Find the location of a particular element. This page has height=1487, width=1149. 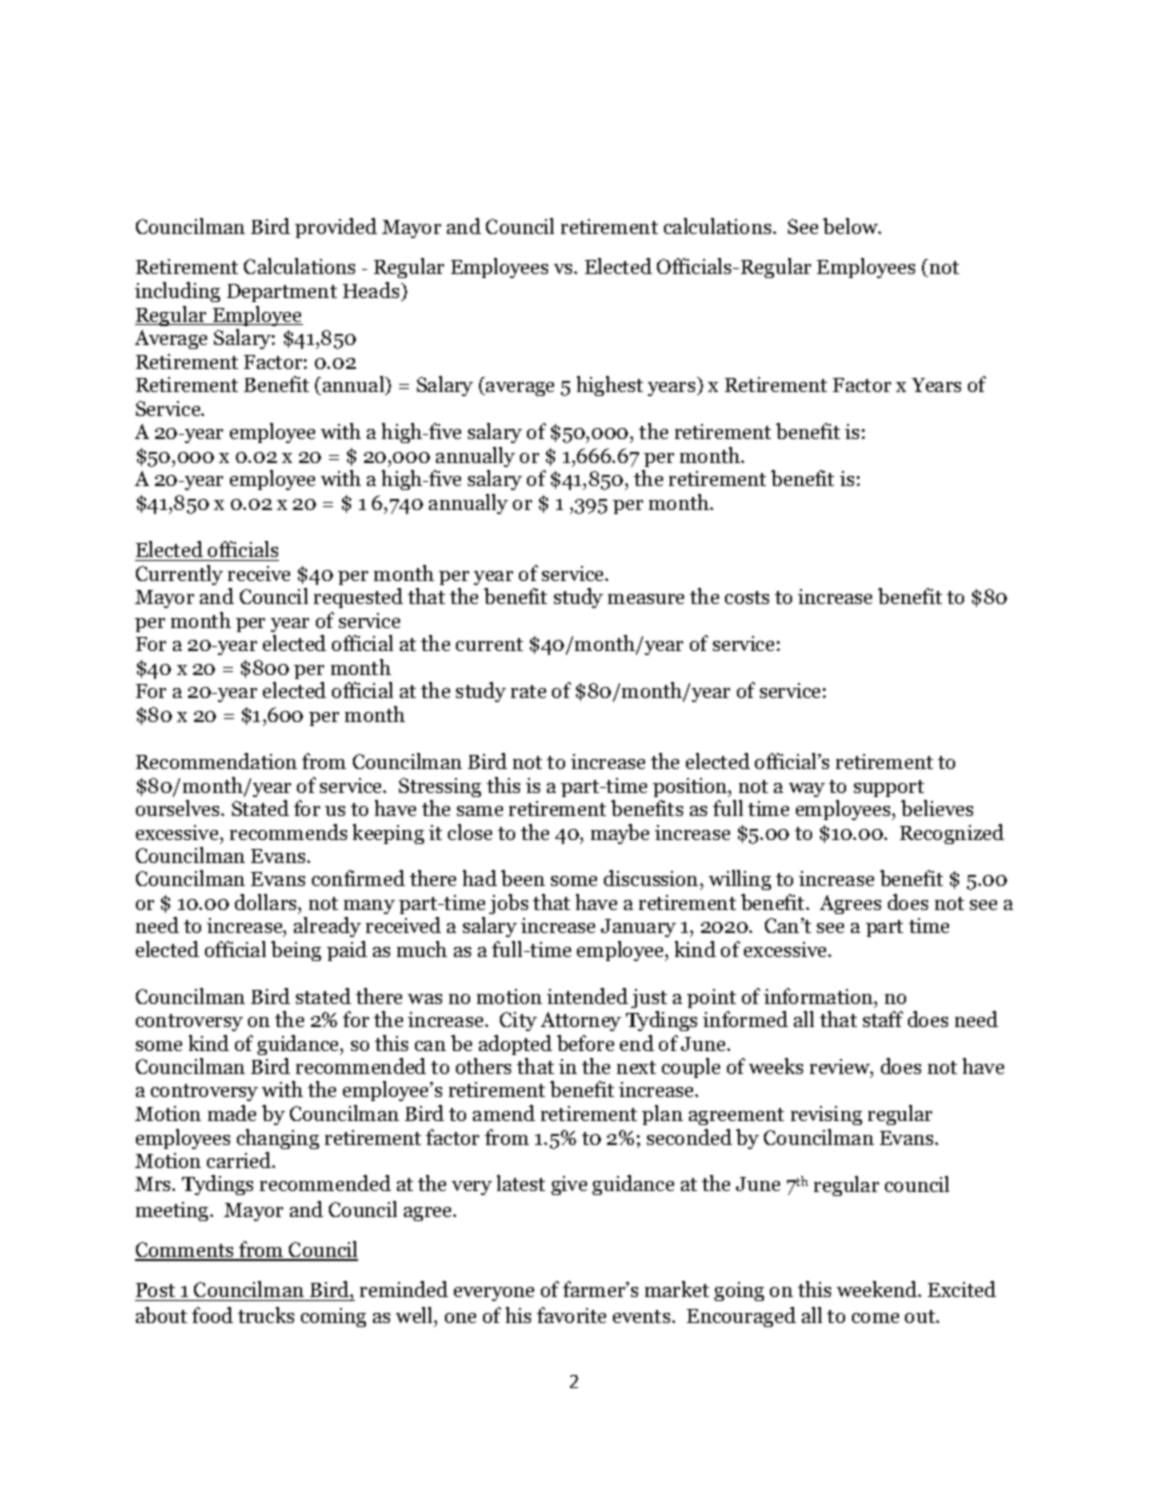

staff is located at coordinates (883, 1019).
